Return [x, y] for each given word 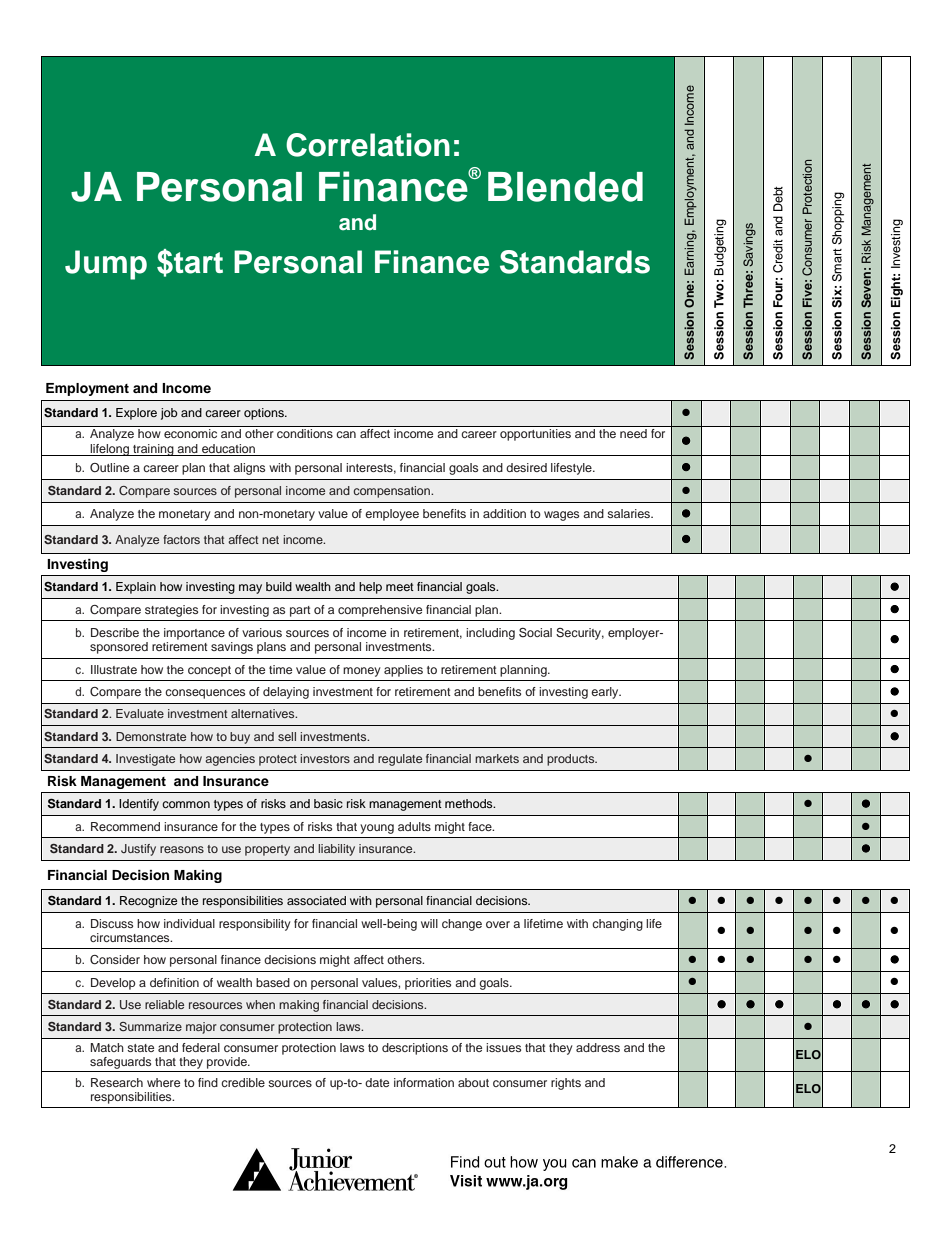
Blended [565, 187]
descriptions [415, 1049]
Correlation [368, 145]
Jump [106, 265]
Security [580, 634]
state [140, 1048]
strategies [171, 611]
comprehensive [380, 611]
